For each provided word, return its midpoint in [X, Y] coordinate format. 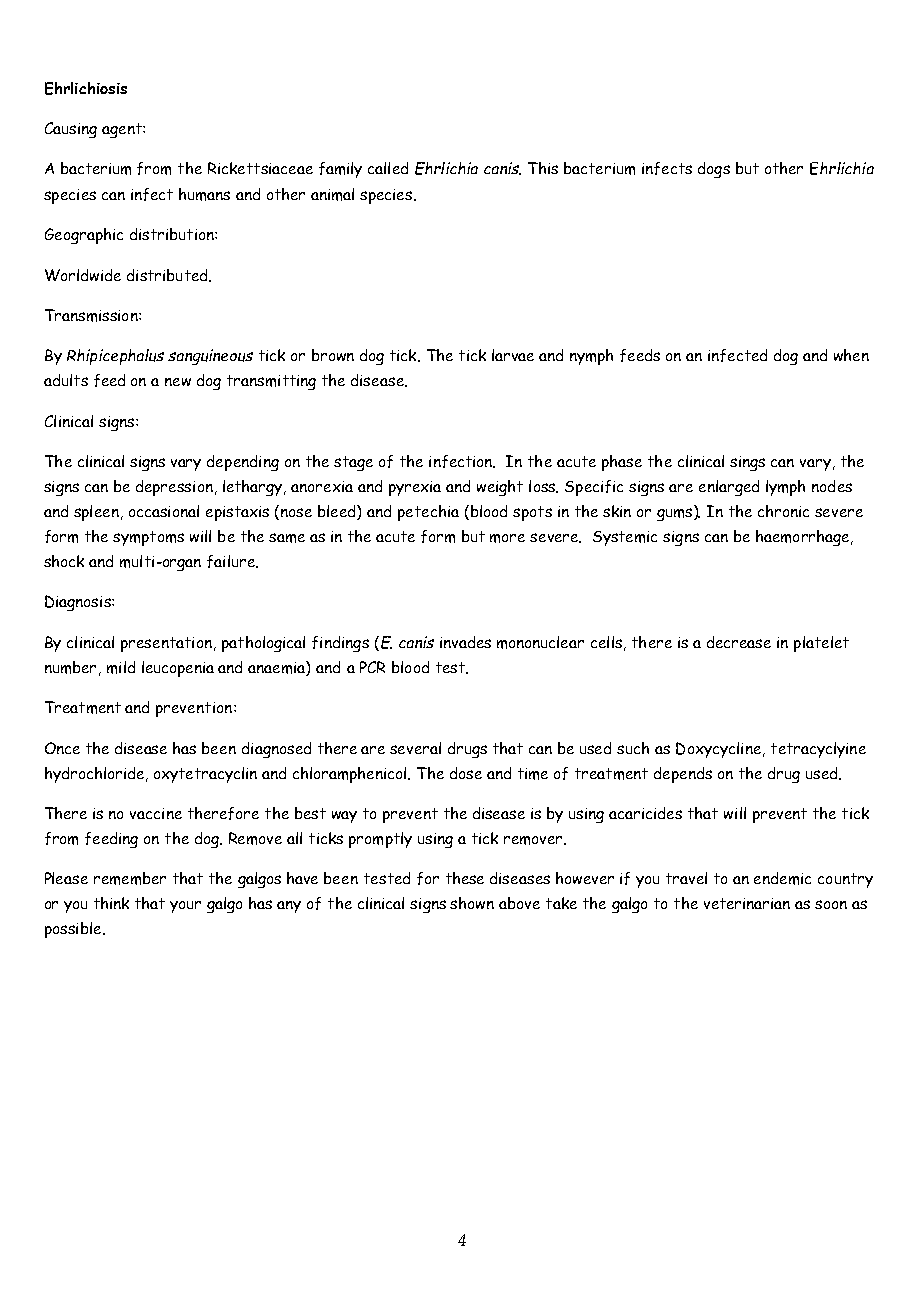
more [507, 538]
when [851, 355]
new [178, 382]
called [388, 168]
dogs [714, 170]
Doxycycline [718, 750]
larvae [513, 355]
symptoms [148, 538]
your [185, 907]
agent [123, 130]
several [415, 748]
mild [121, 667]
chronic [783, 511]
